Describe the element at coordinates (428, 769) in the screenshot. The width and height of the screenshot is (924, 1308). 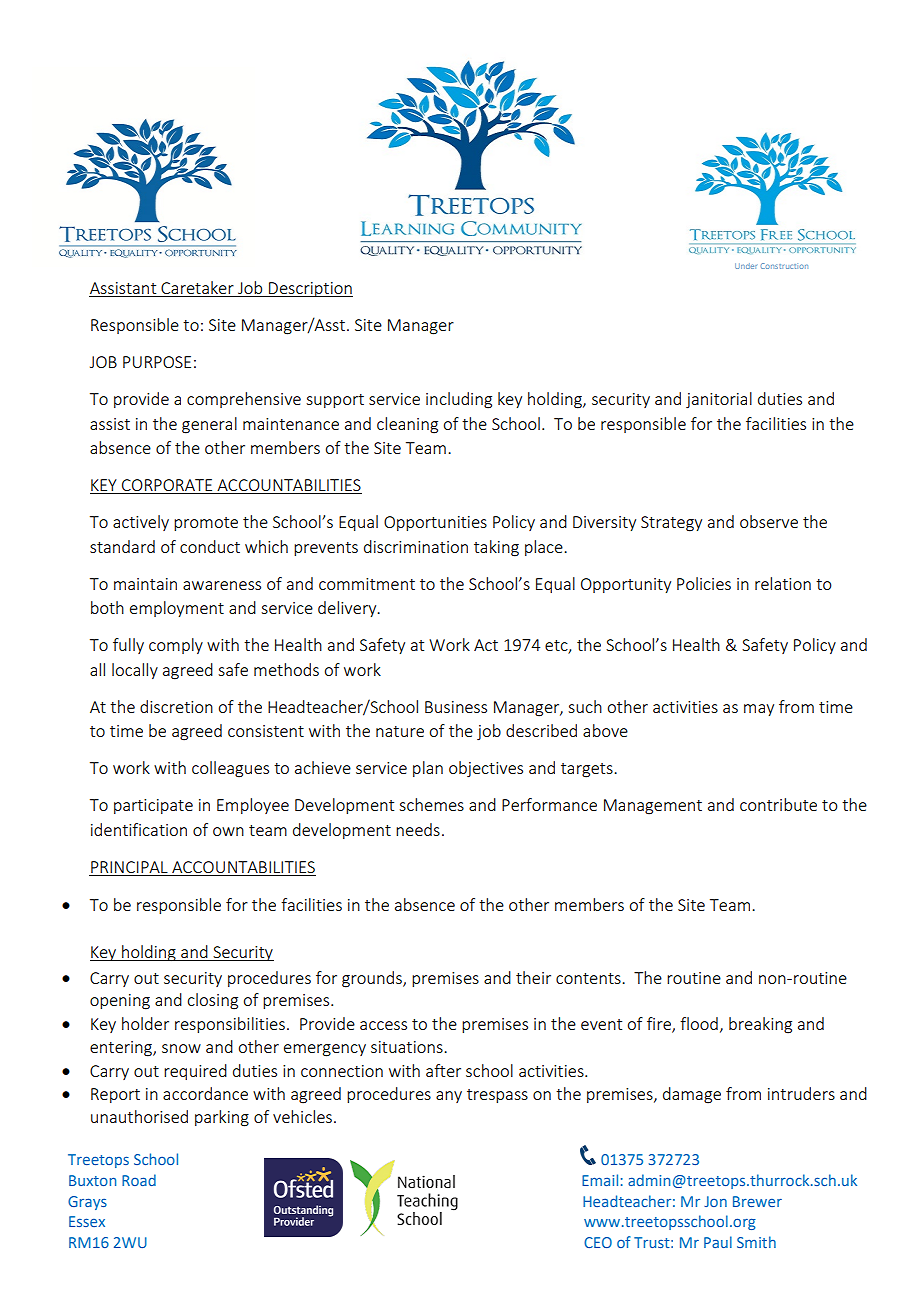
I see `plan` at that location.
